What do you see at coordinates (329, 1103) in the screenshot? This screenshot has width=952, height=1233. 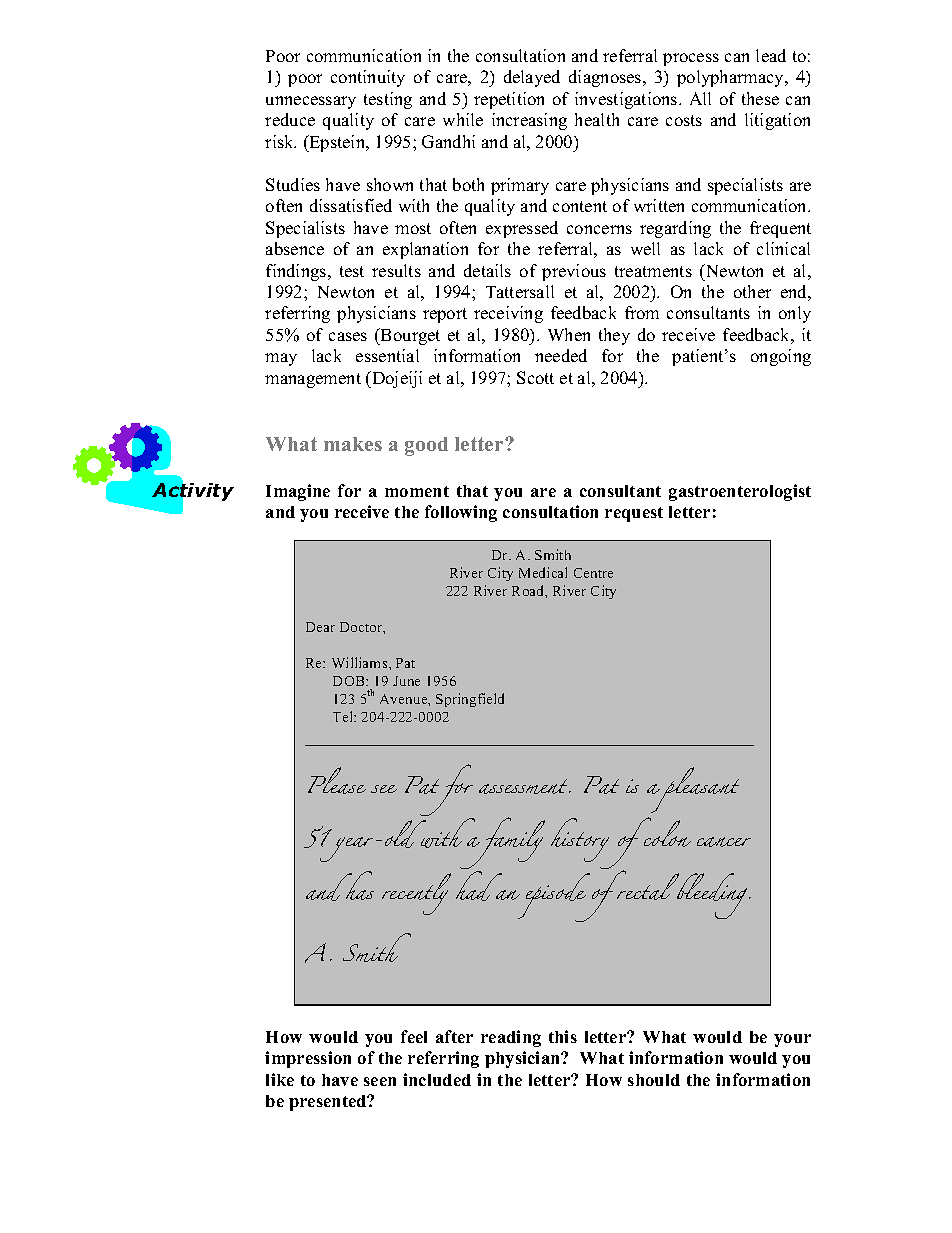 I see `presented` at bounding box center [329, 1103].
